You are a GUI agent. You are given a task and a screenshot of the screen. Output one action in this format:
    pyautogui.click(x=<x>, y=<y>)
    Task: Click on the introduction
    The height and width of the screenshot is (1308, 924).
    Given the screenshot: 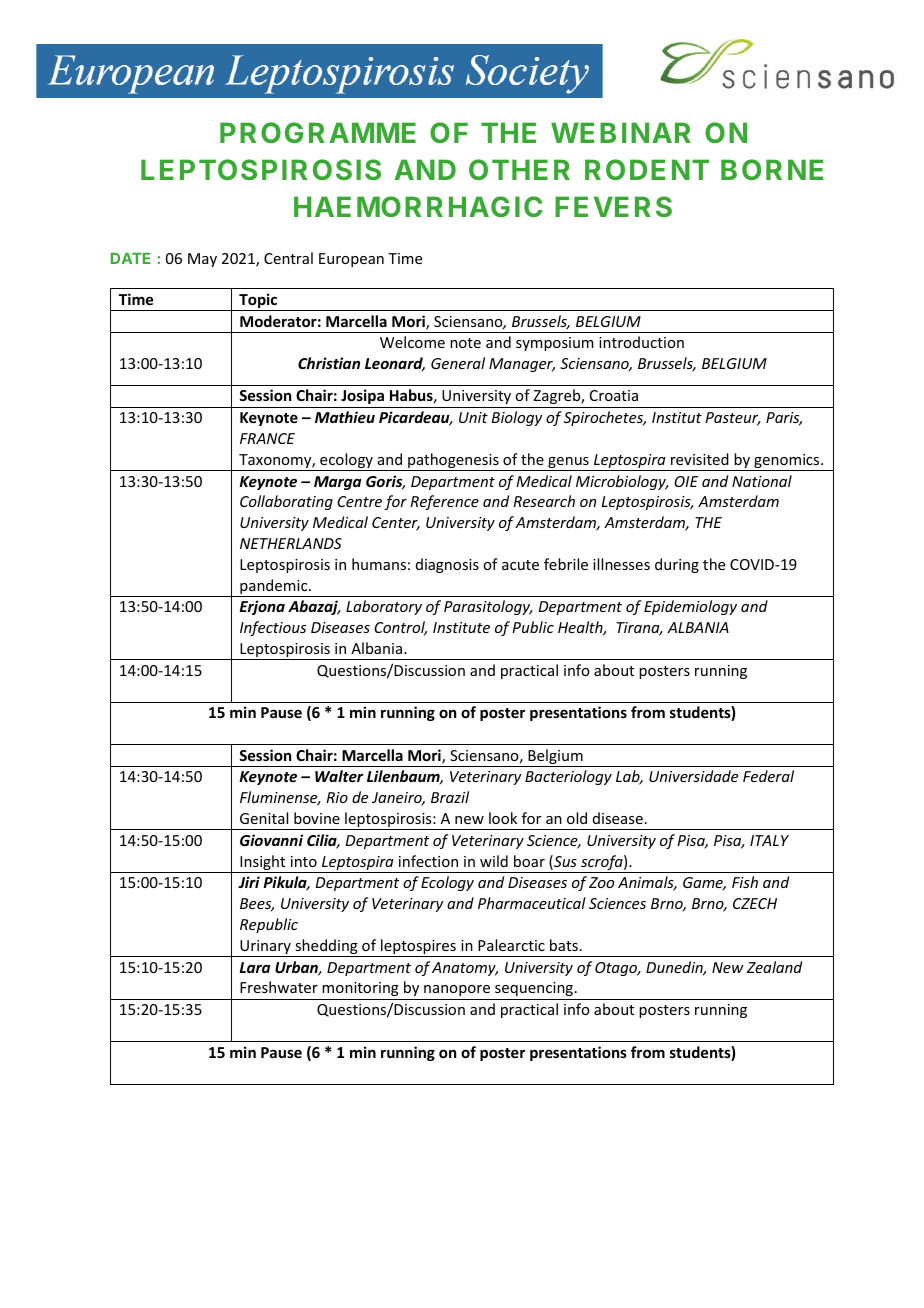 What is the action you would take?
    pyautogui.click(x=641, y=342)
